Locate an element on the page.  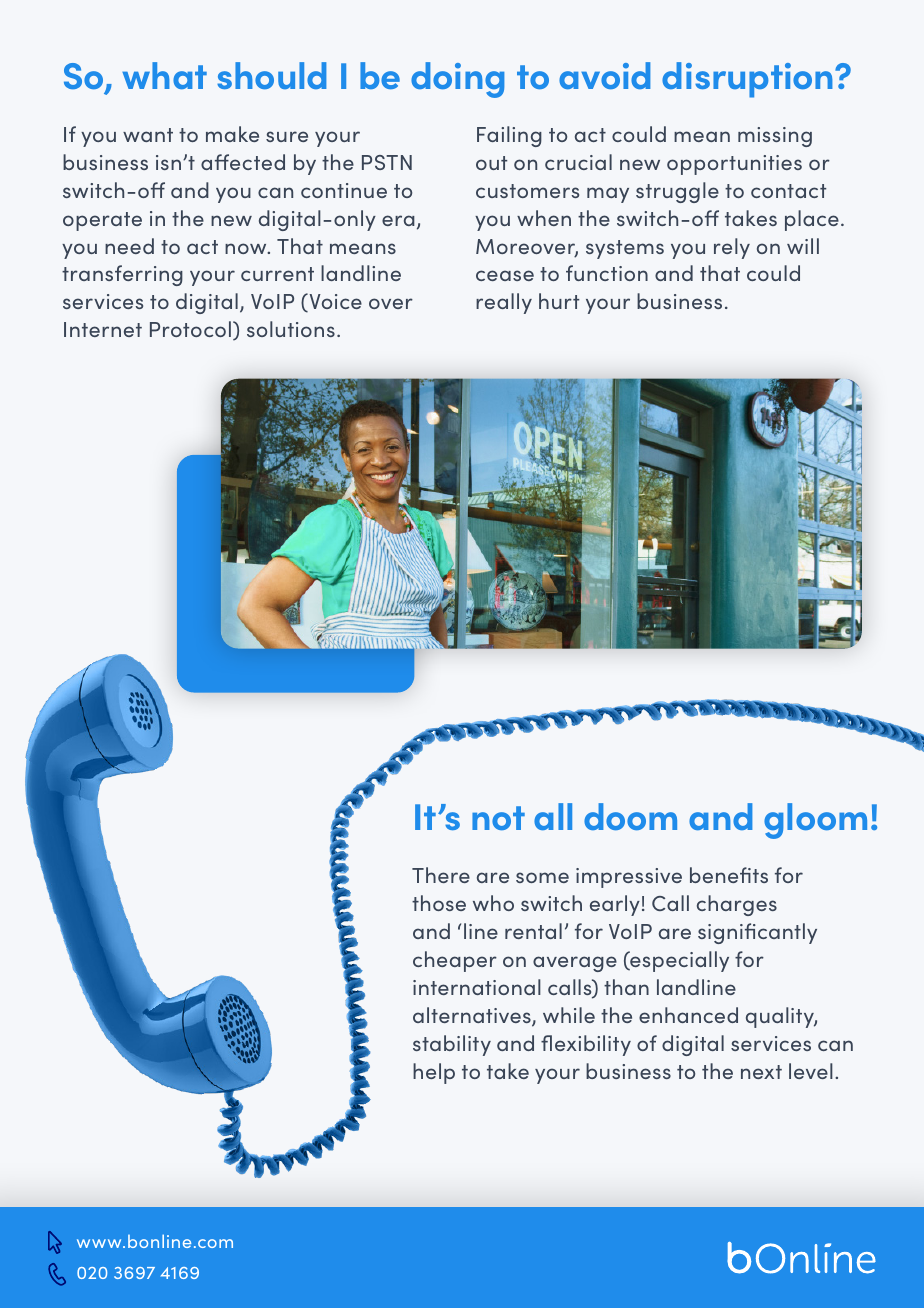
not is located at coordinates (498, 818).
